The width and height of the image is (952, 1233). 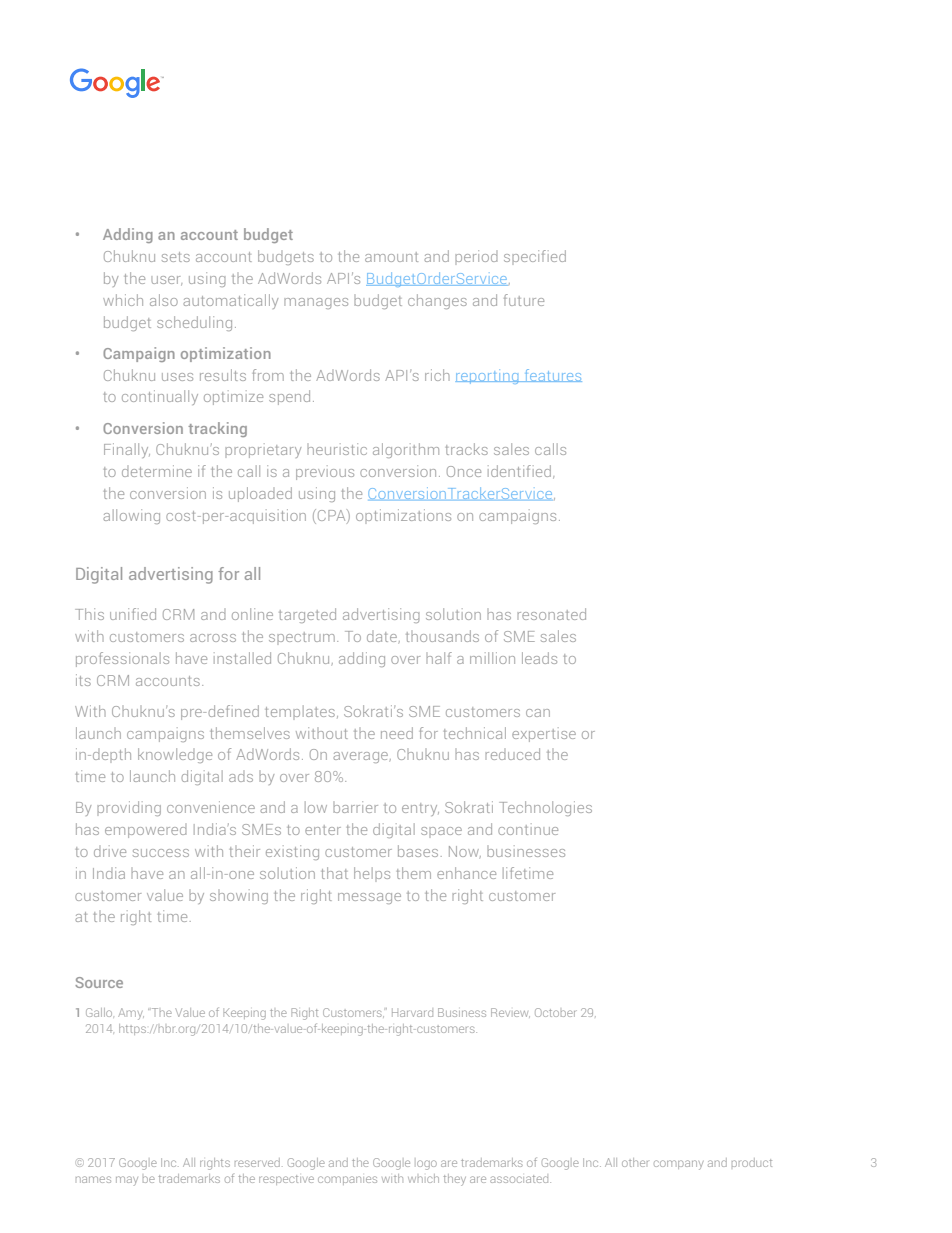 What do you see at coordinates (427, 1165) in the image?
I see `logo` at bounding box center [427, 1165].
